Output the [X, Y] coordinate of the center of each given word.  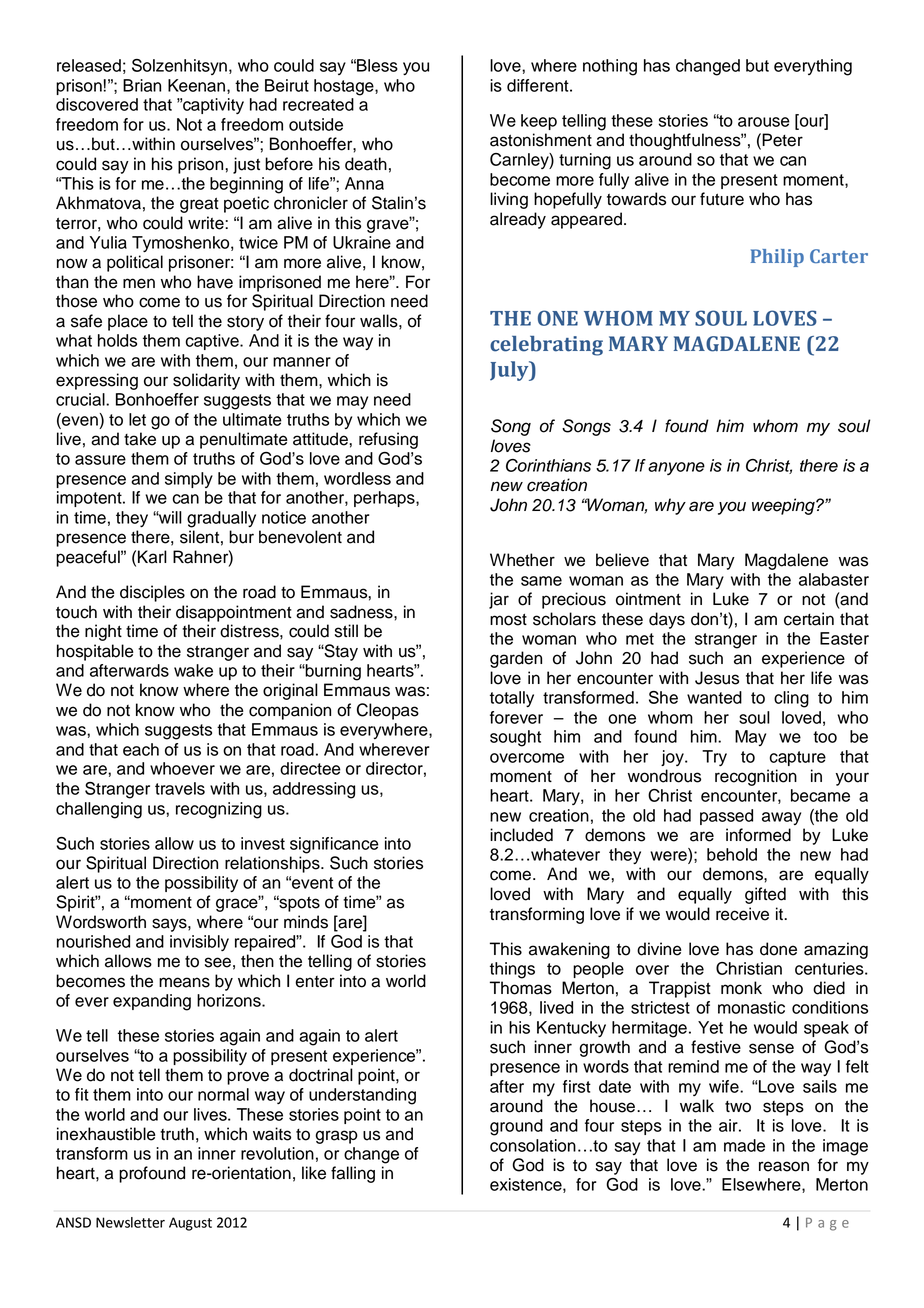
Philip [777, 258]
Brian [142, 85]
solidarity [206, 381]
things [512, 970]
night [103, 632]
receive [742, 914]
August [190, 1224]
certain [809, 619]
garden [516, 659]
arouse [764, 122]
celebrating [546, 346]
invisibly [199, 943]
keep [539, 122]
